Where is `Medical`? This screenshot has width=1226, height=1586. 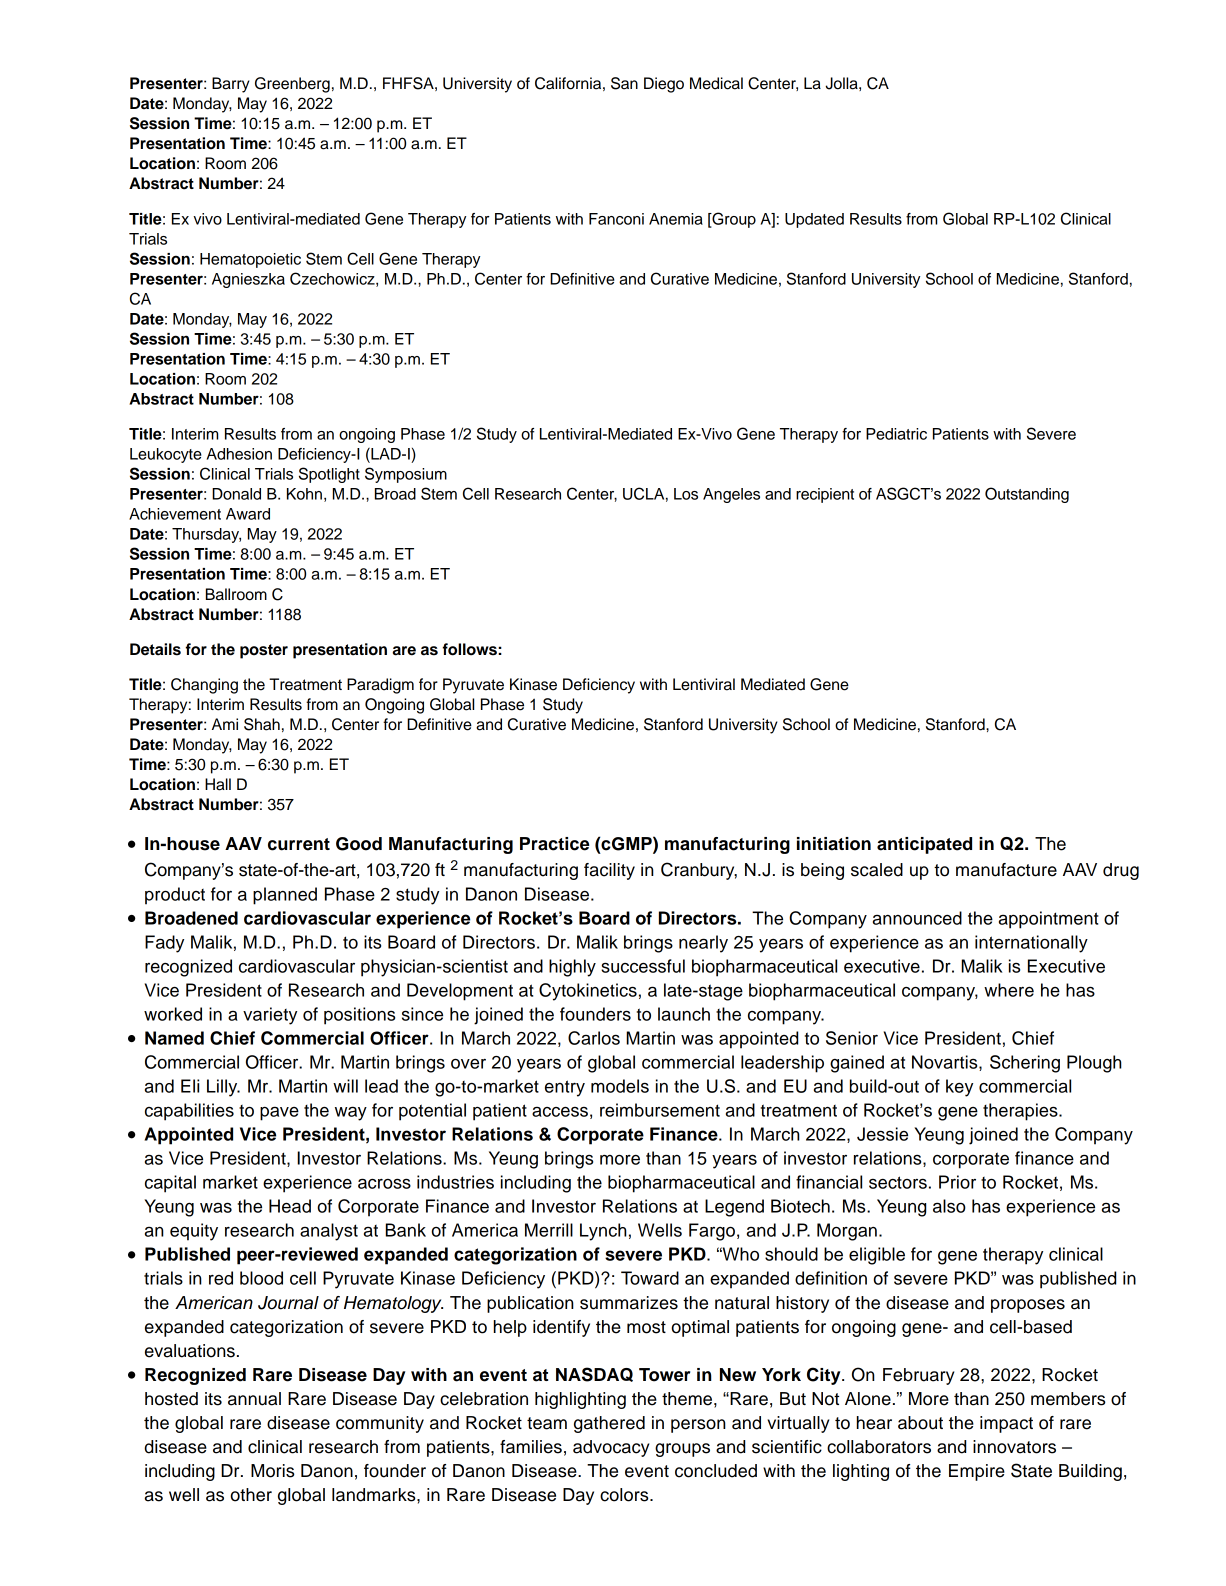 Medical is located at coordinates (716, 83).
